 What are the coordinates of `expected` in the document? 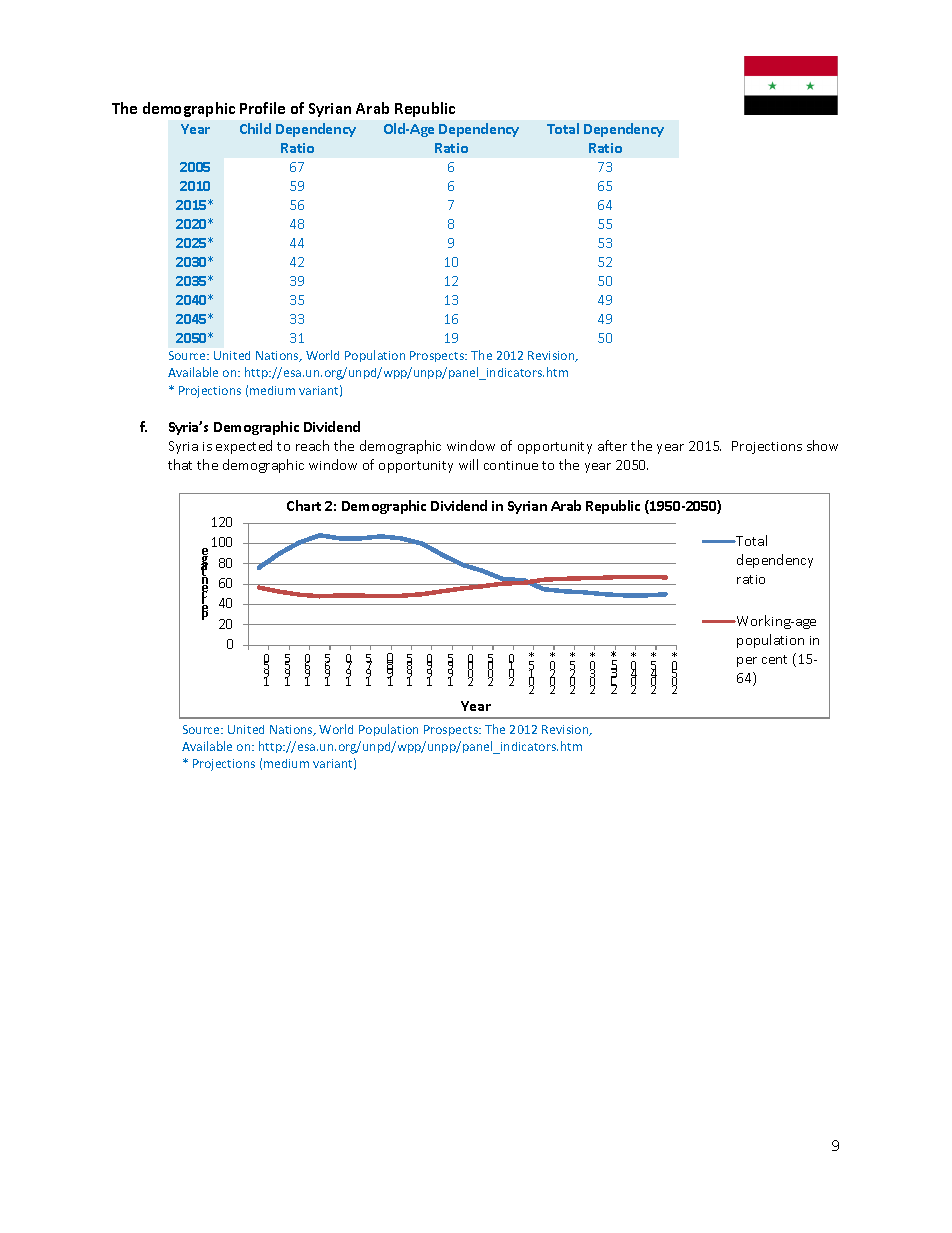 It's located at (244, 447).
